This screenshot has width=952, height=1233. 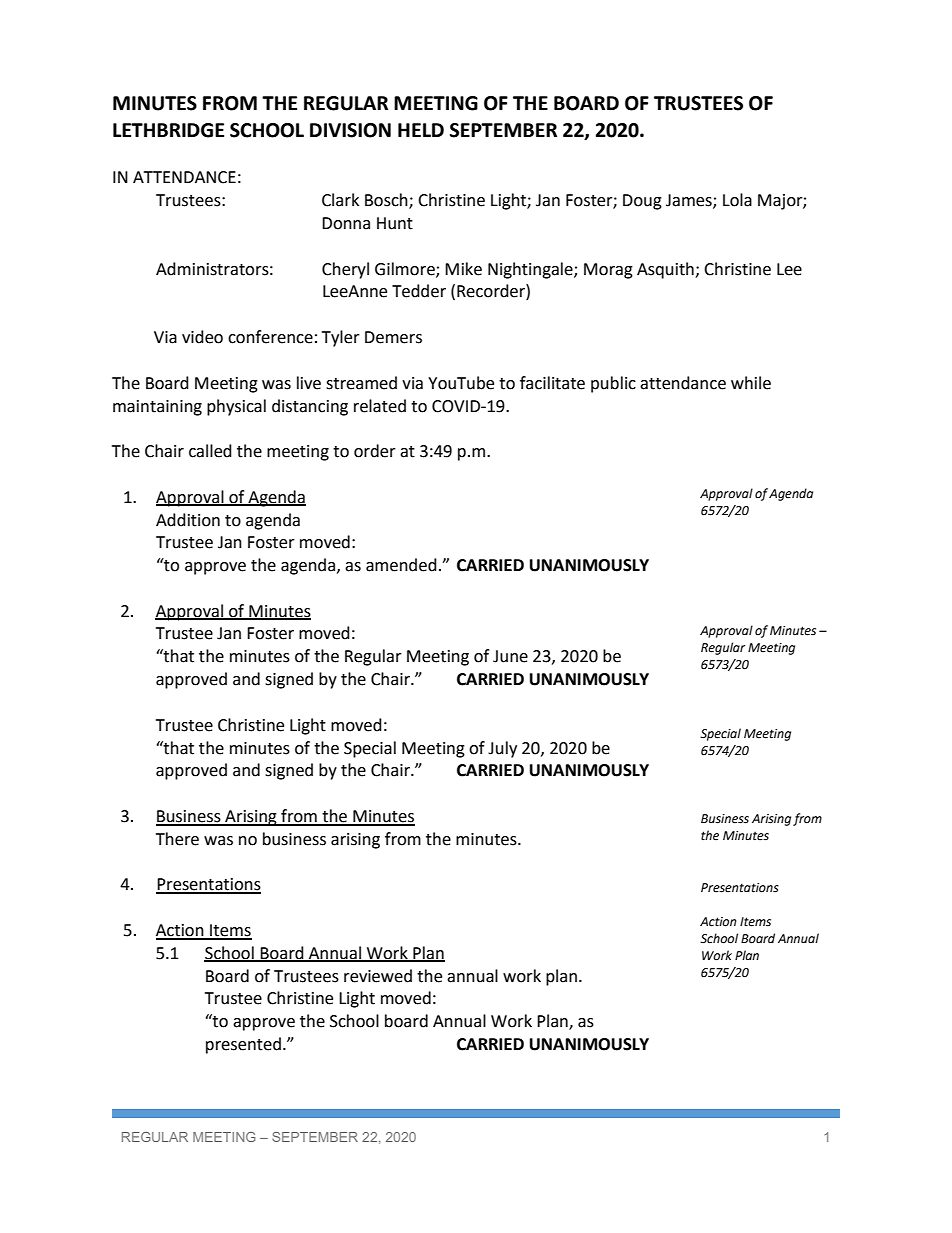 I want to click on June, so click(x=510, y=656).
